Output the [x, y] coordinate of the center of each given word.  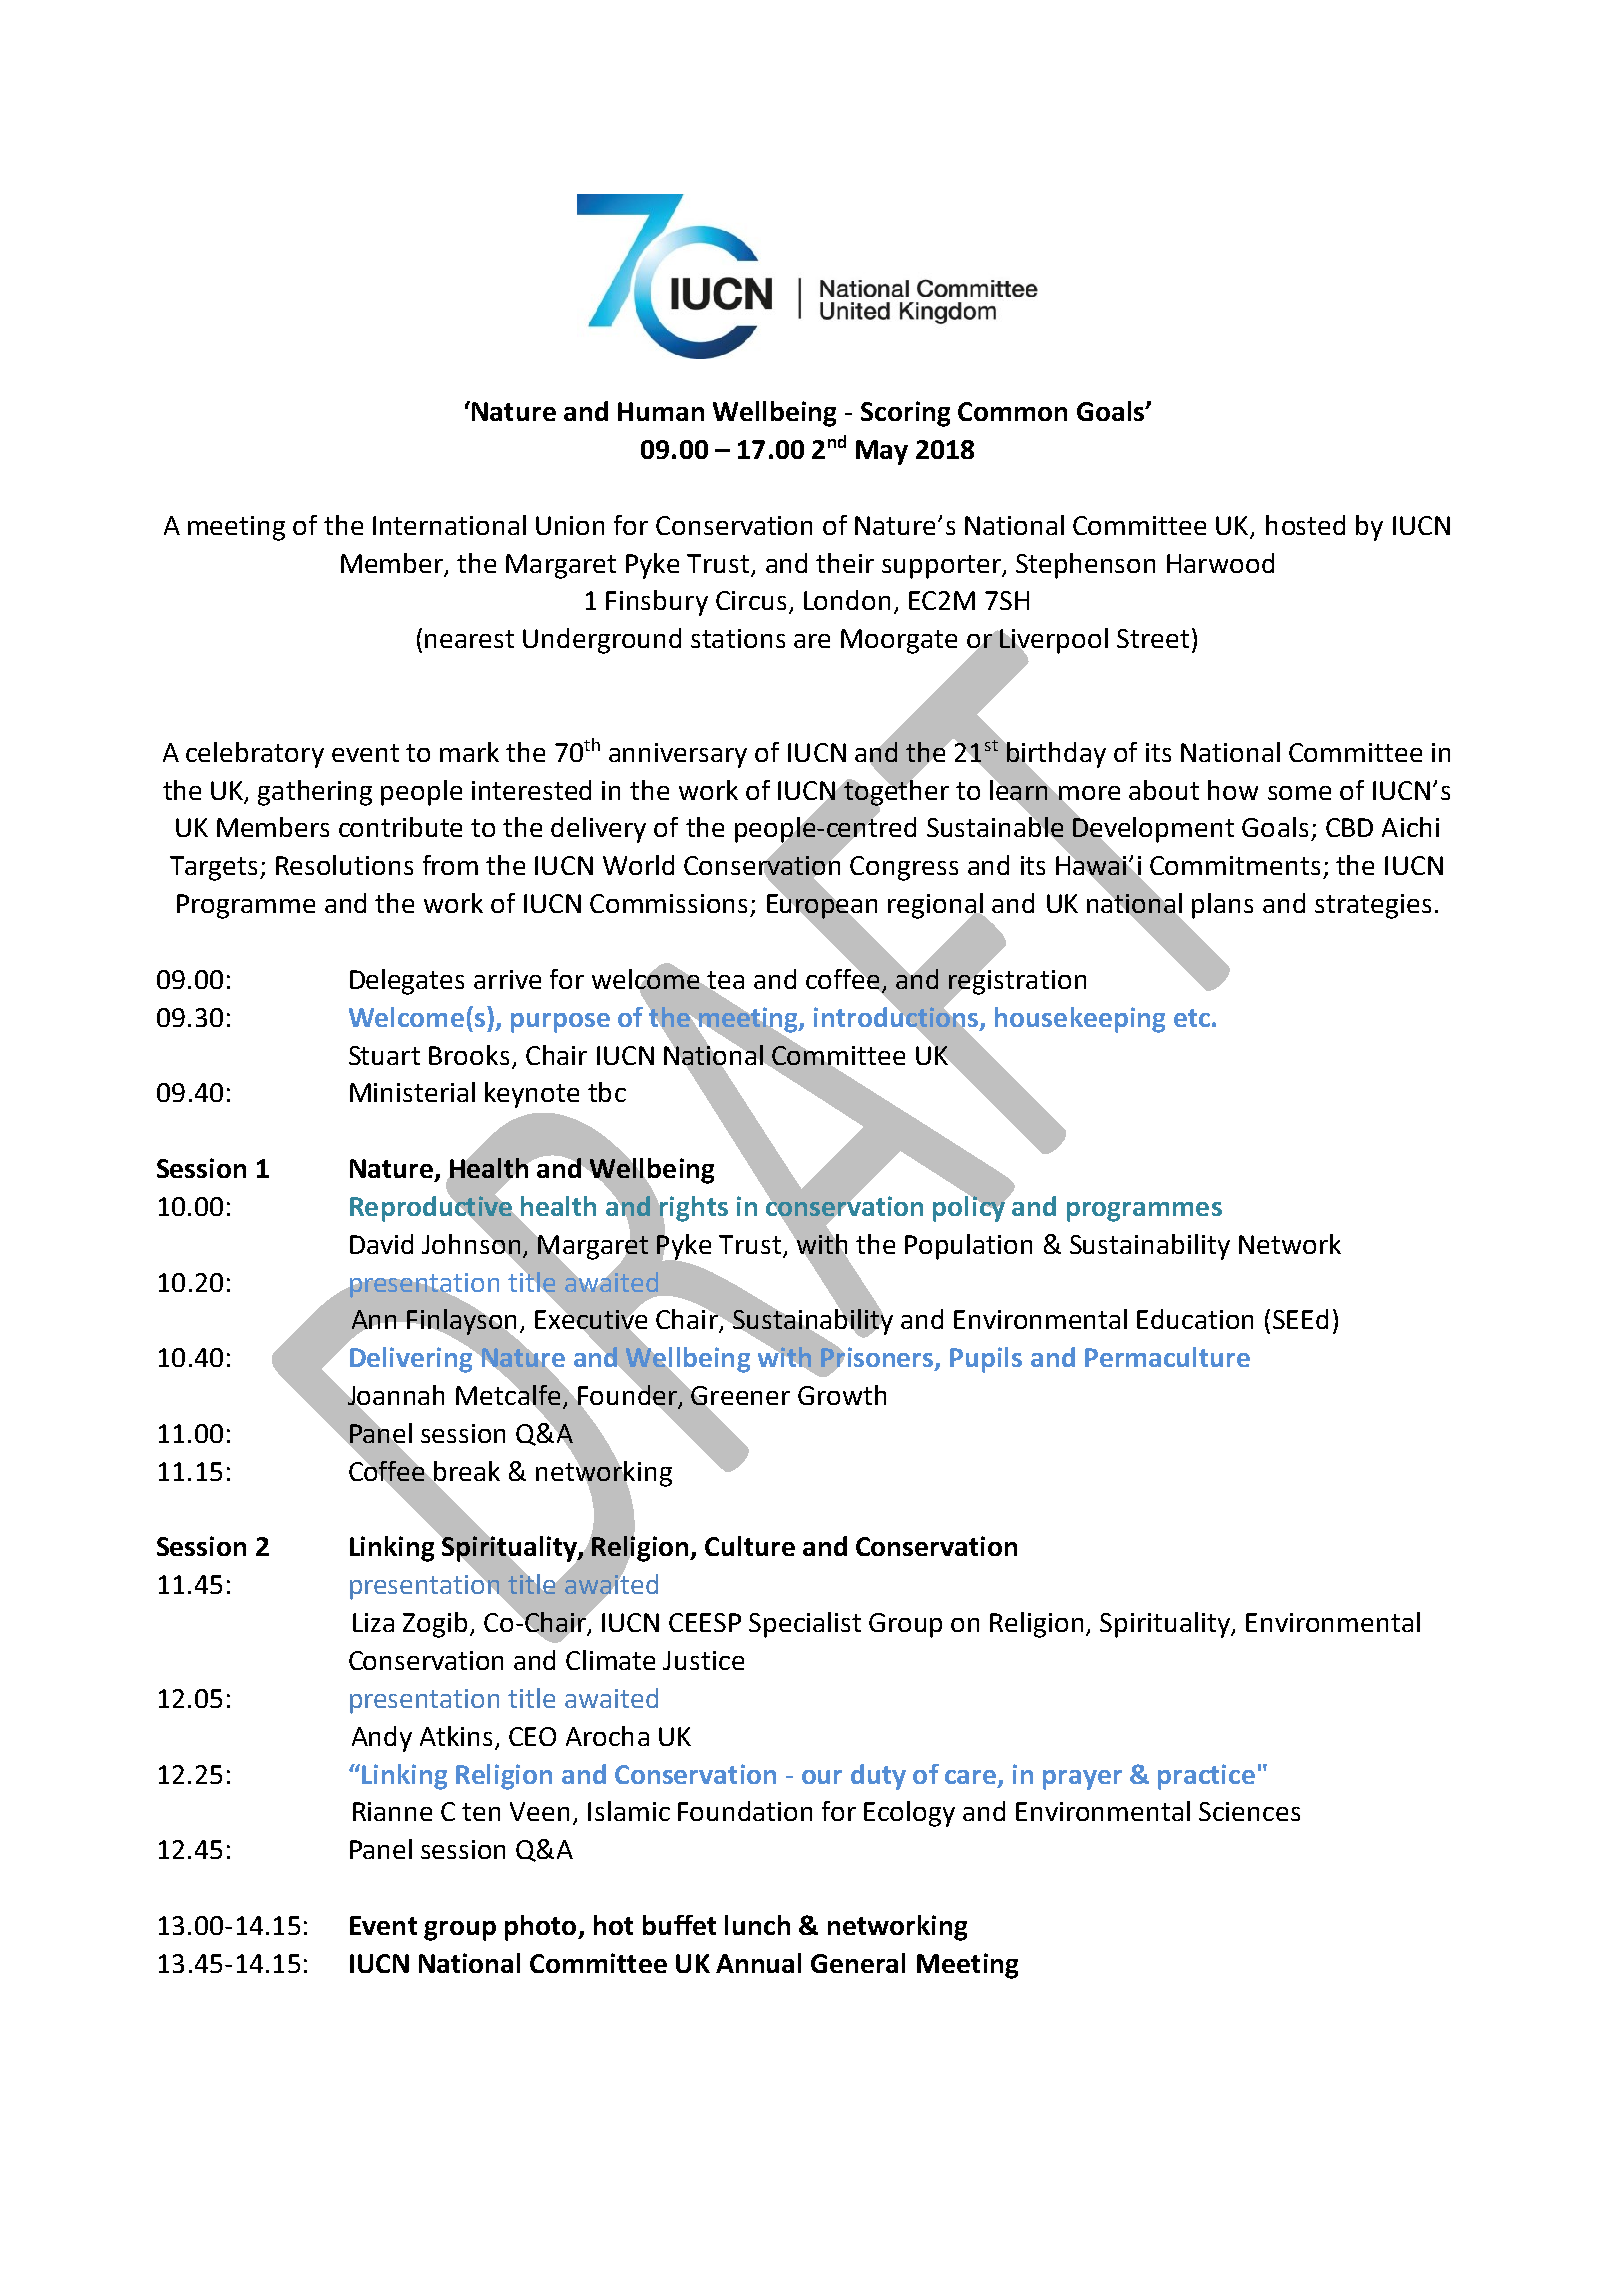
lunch [757, 1925]
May [882, 452]
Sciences [1249, 1811]
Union [570, 525]
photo [542, 1928]
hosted [1305, 525]
